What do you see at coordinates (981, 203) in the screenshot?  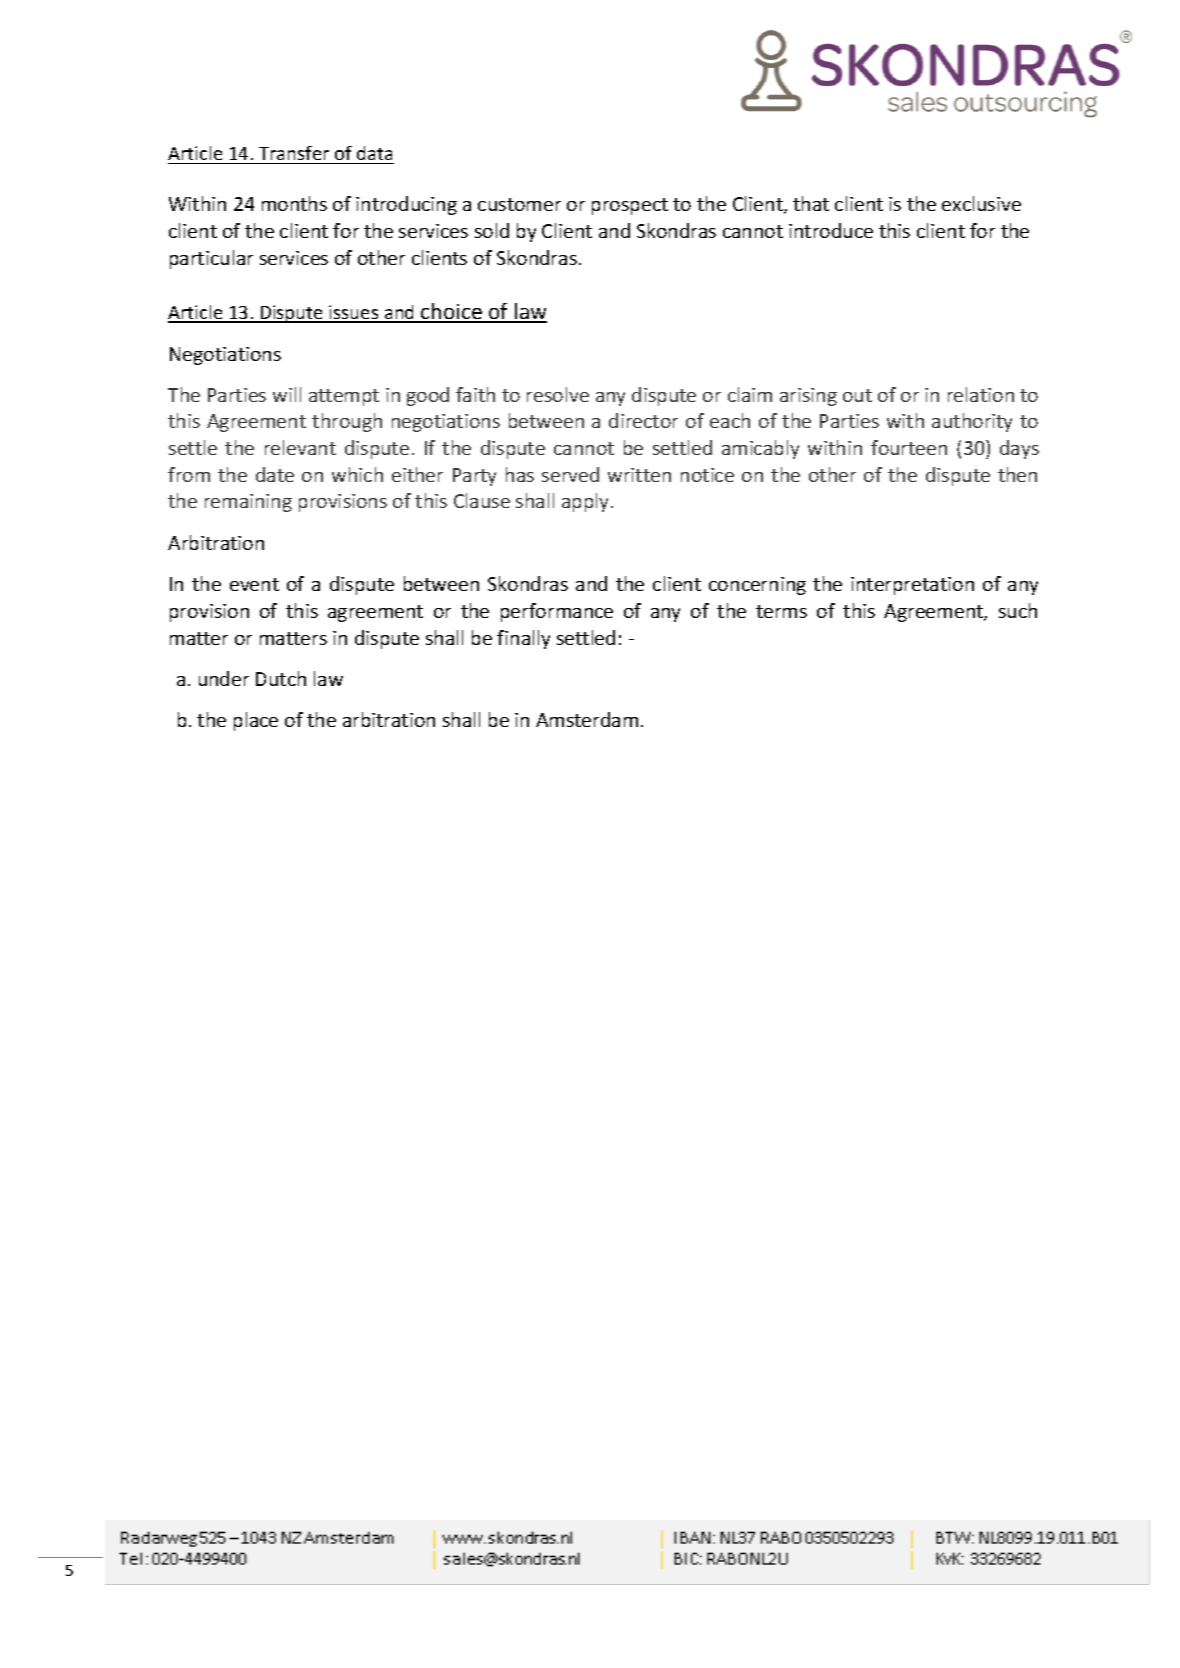 I see `exclusive` at bounding box center [981, 203].
